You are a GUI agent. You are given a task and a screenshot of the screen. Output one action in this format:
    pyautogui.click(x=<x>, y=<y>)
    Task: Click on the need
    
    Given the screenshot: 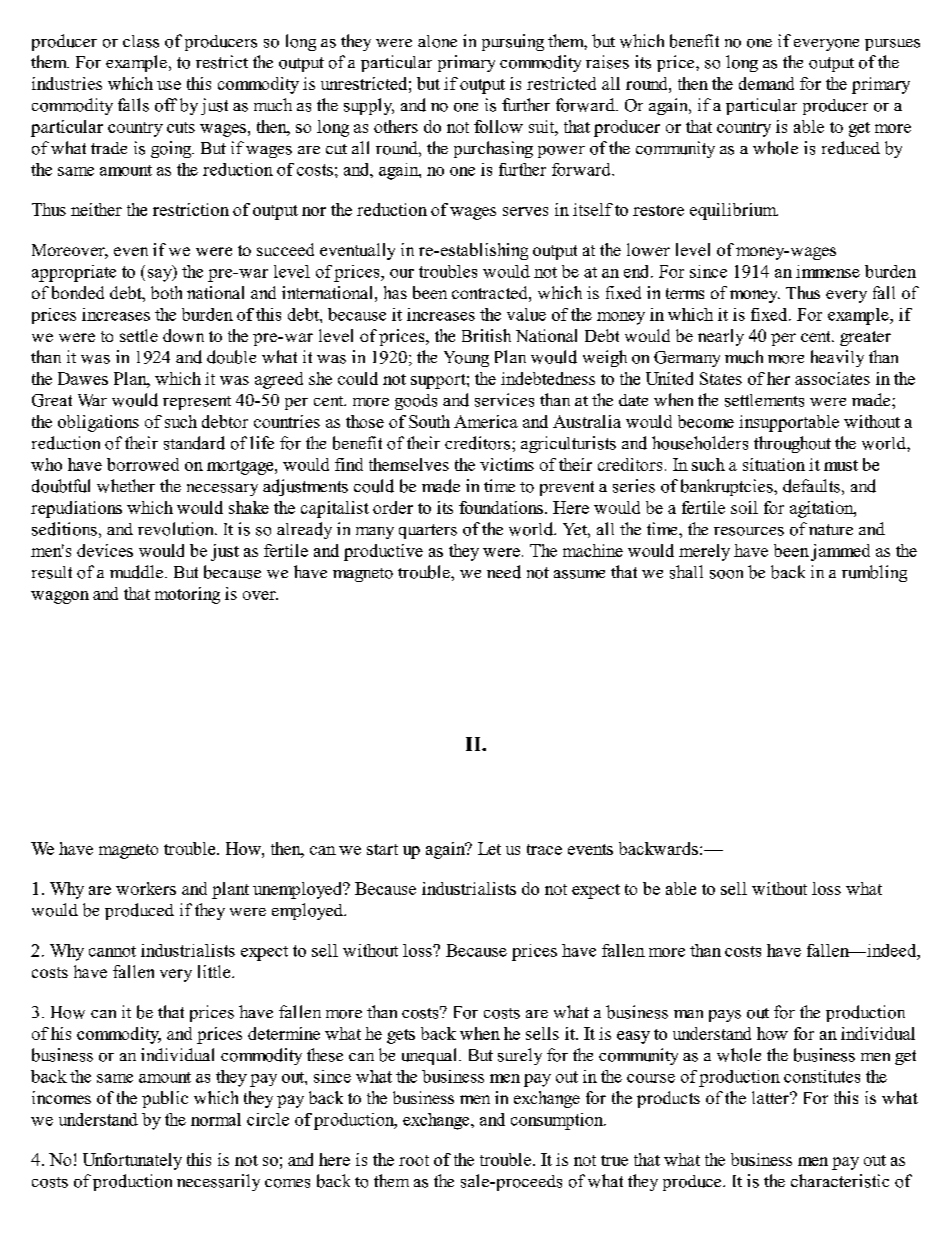 What is the action you would take?
    pyautogui.click(x=504, y=572)
